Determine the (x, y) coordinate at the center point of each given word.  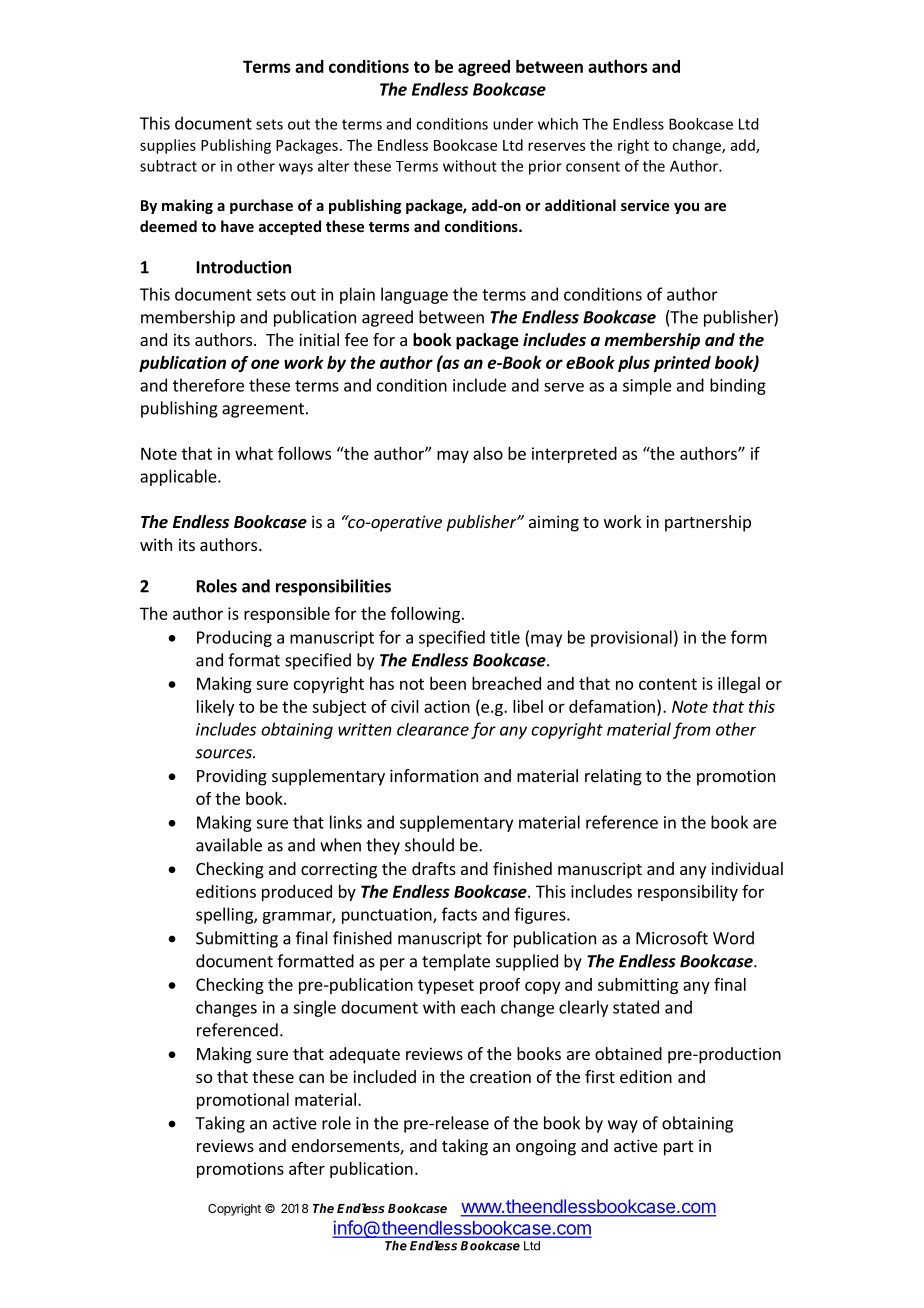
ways (296, 169)
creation (500, 1076)
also (488, 453)
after (307, 1168)
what (254, 453)
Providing (232, 777)
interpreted (574, 455)
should (429, 845)
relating (613, 777)
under (513, 124)
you (686, 208)
